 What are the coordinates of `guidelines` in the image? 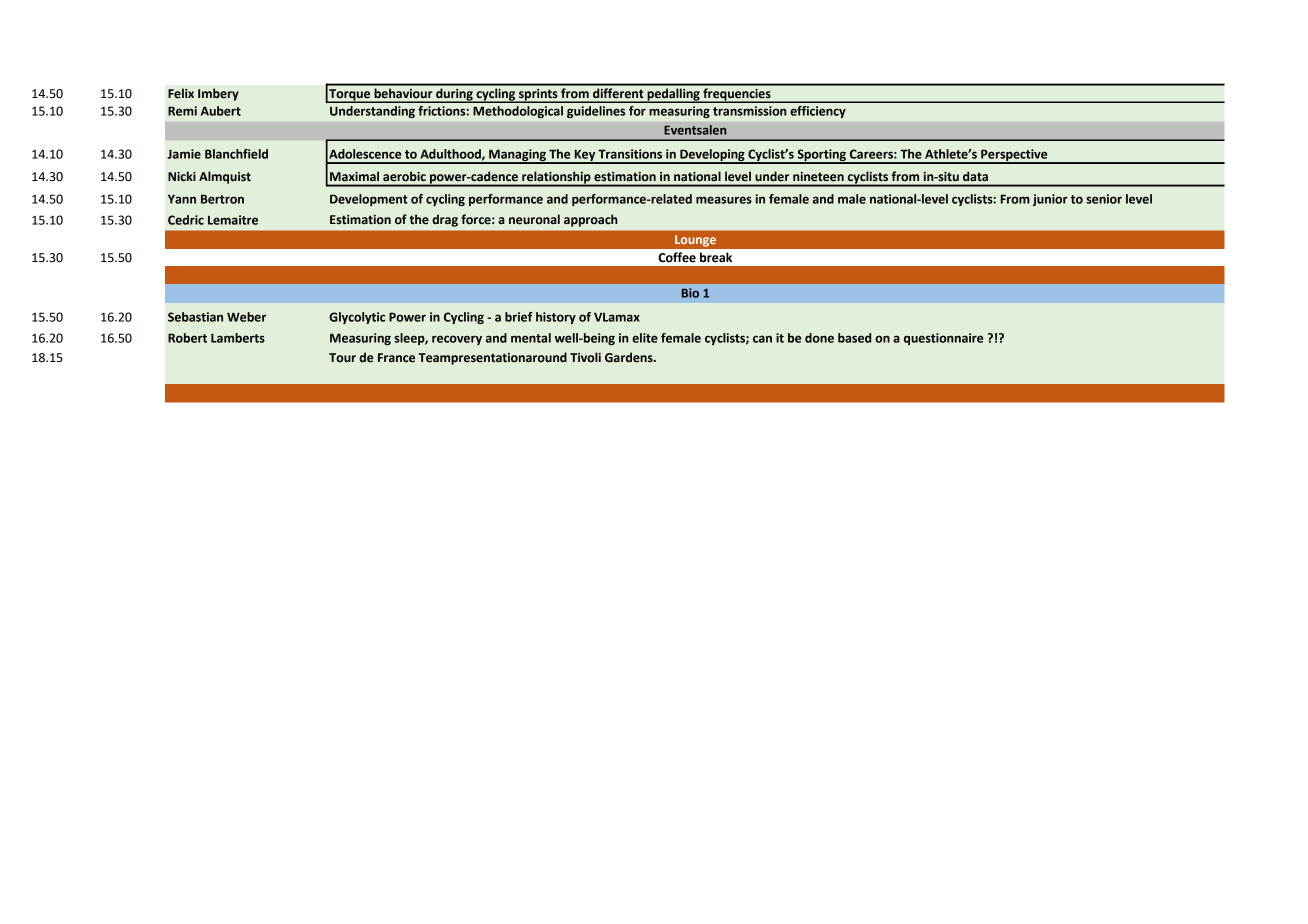 It's located at (596, 112).
